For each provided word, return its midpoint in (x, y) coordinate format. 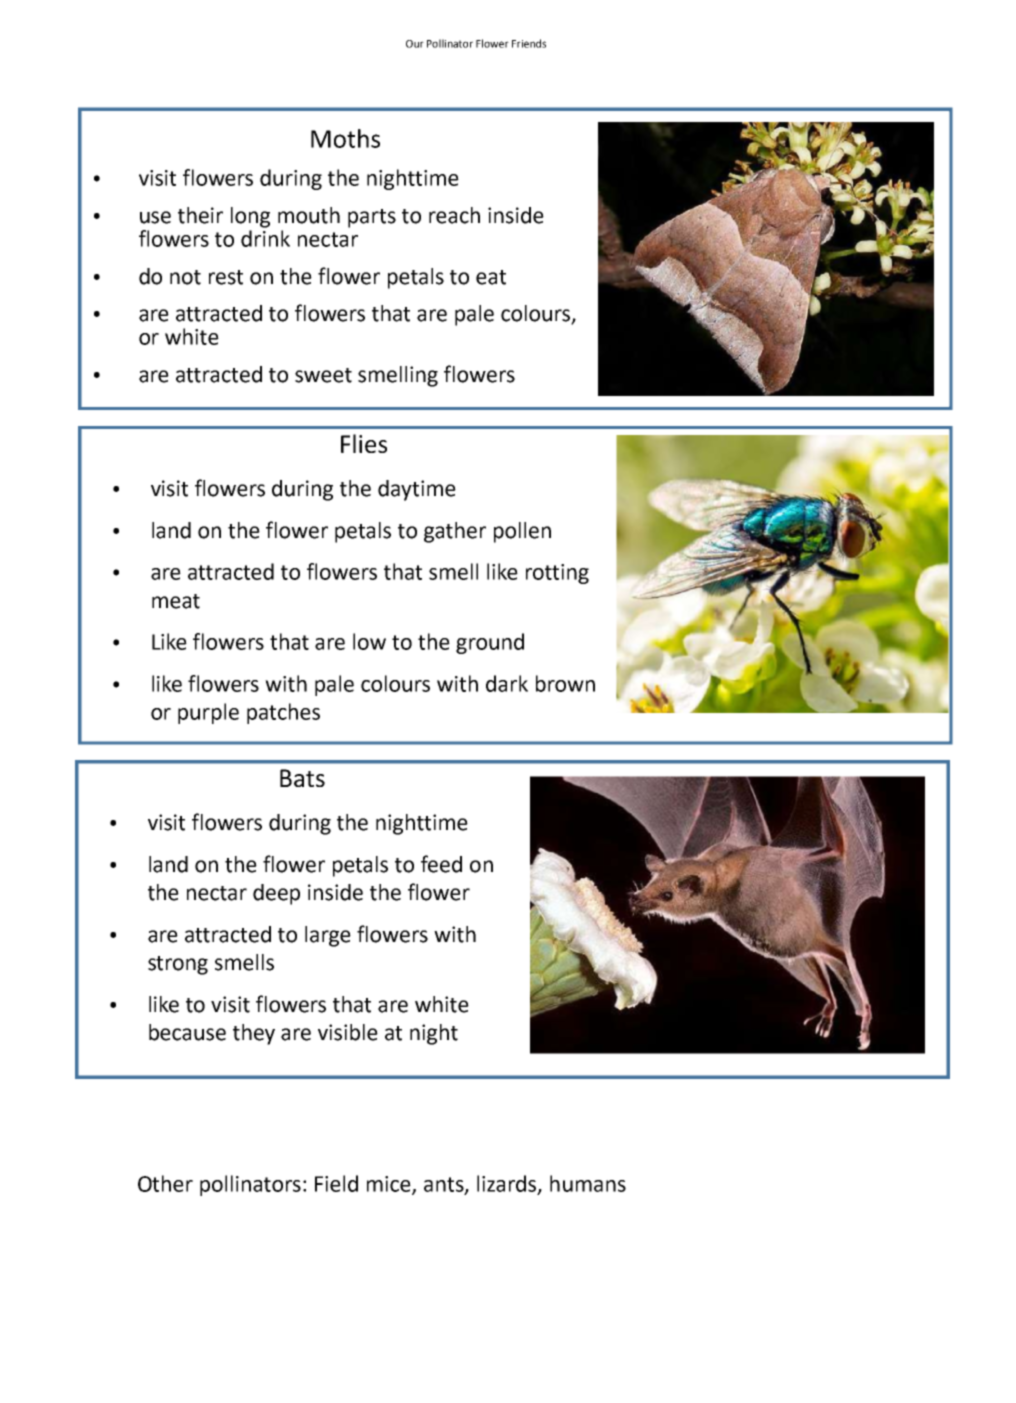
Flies (364, 443)
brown (565, 683)
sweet (323, 375)
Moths (345, 138)
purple (208, 713)
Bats (302, 778)
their (200, 215)
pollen (522, 532)
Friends (529, 43)
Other (165, 1183)
